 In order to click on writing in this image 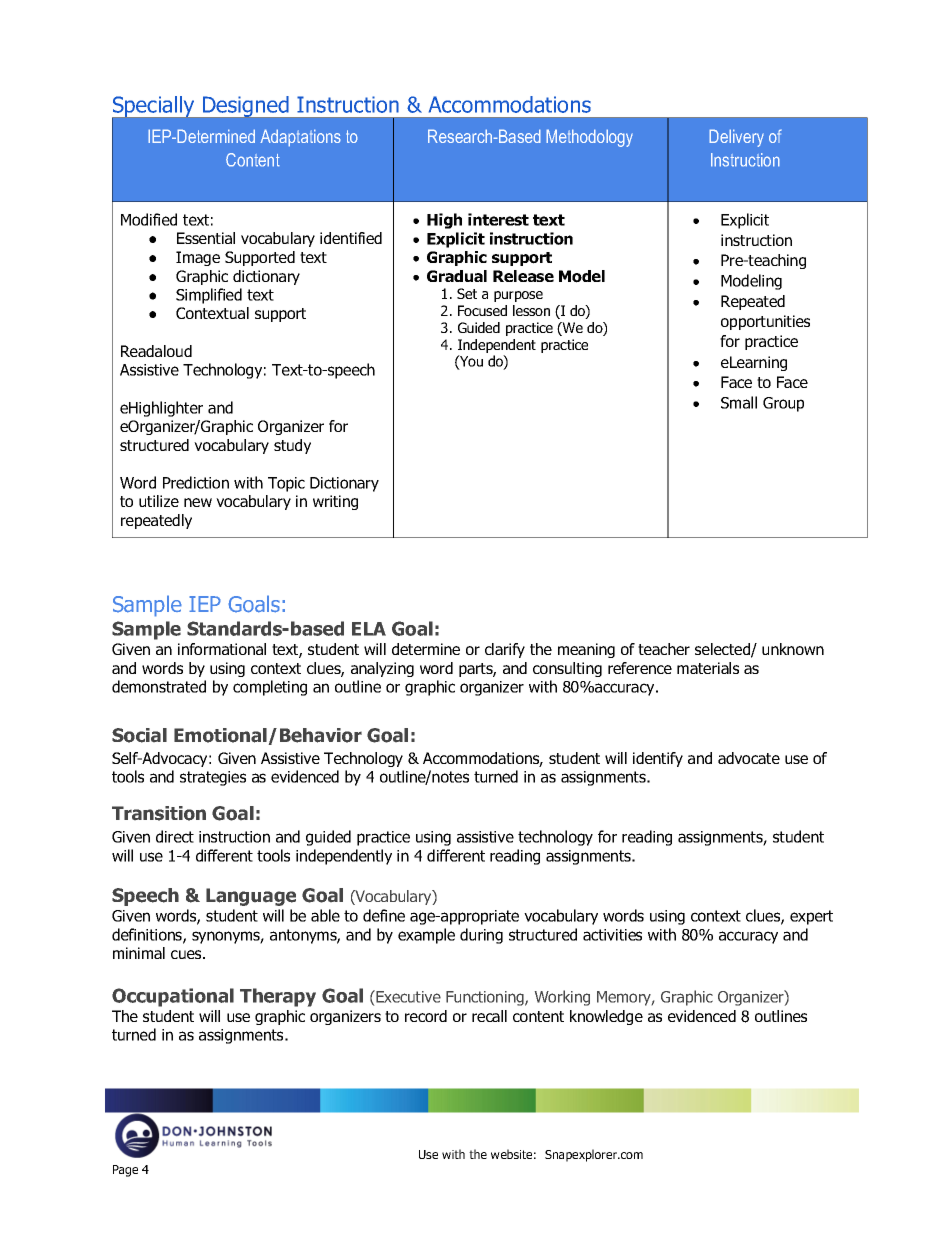, I will do `click(335, 502)`.
